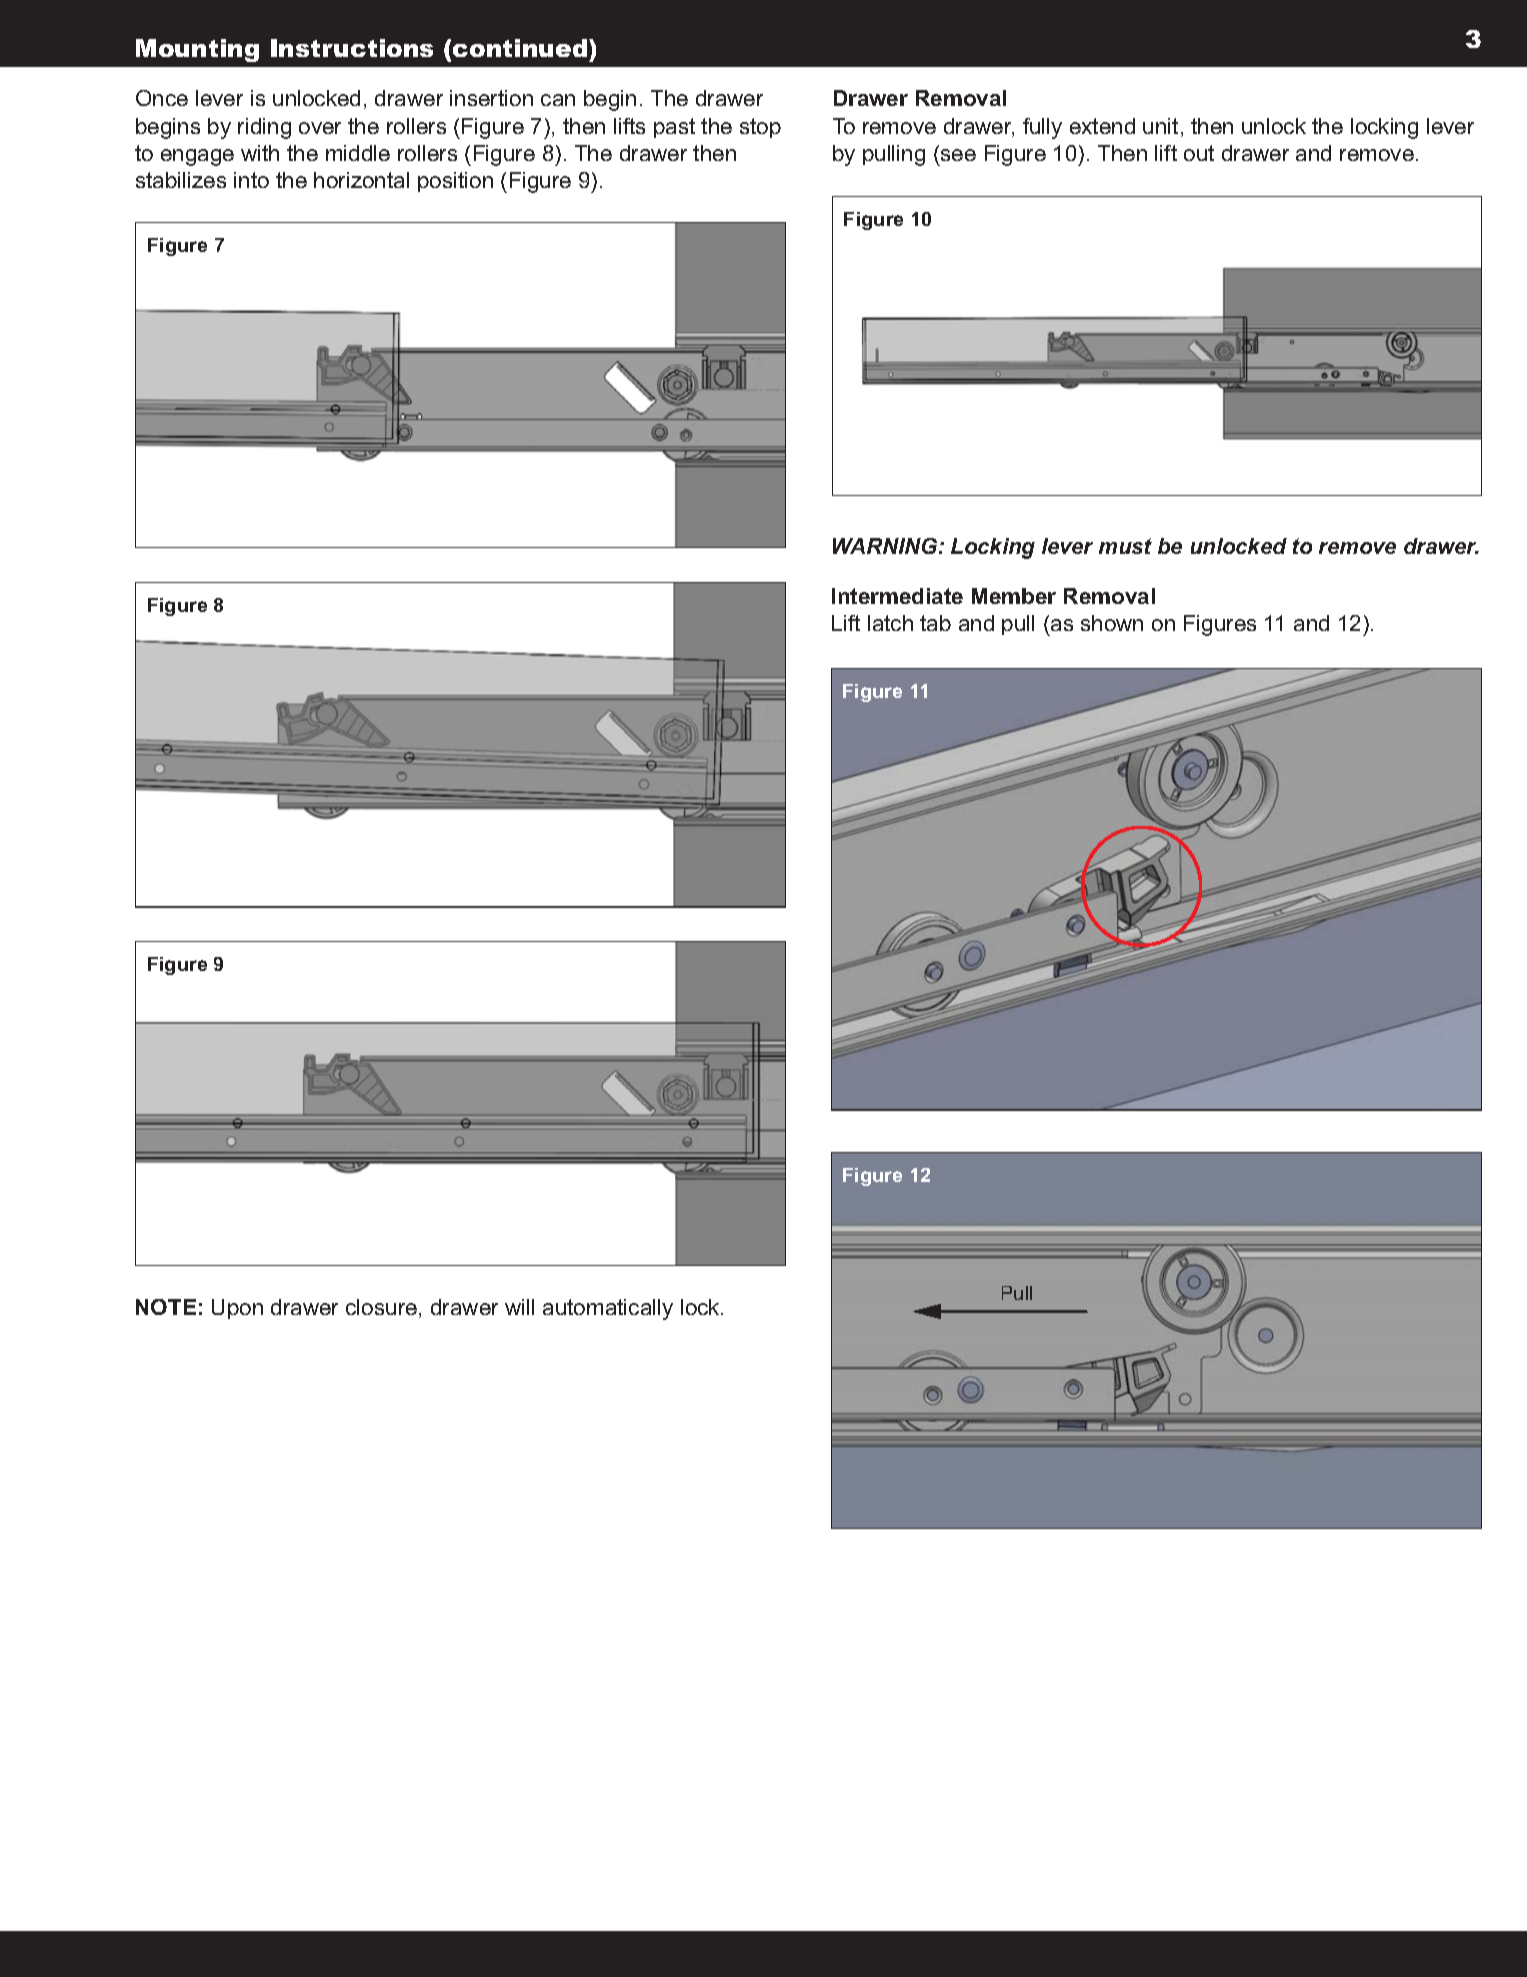 Image resolution: width=1527 pixels, height=1977 pixels. Describe the element at coordinates (264, 128) in the image. I see `riding` at that location.
